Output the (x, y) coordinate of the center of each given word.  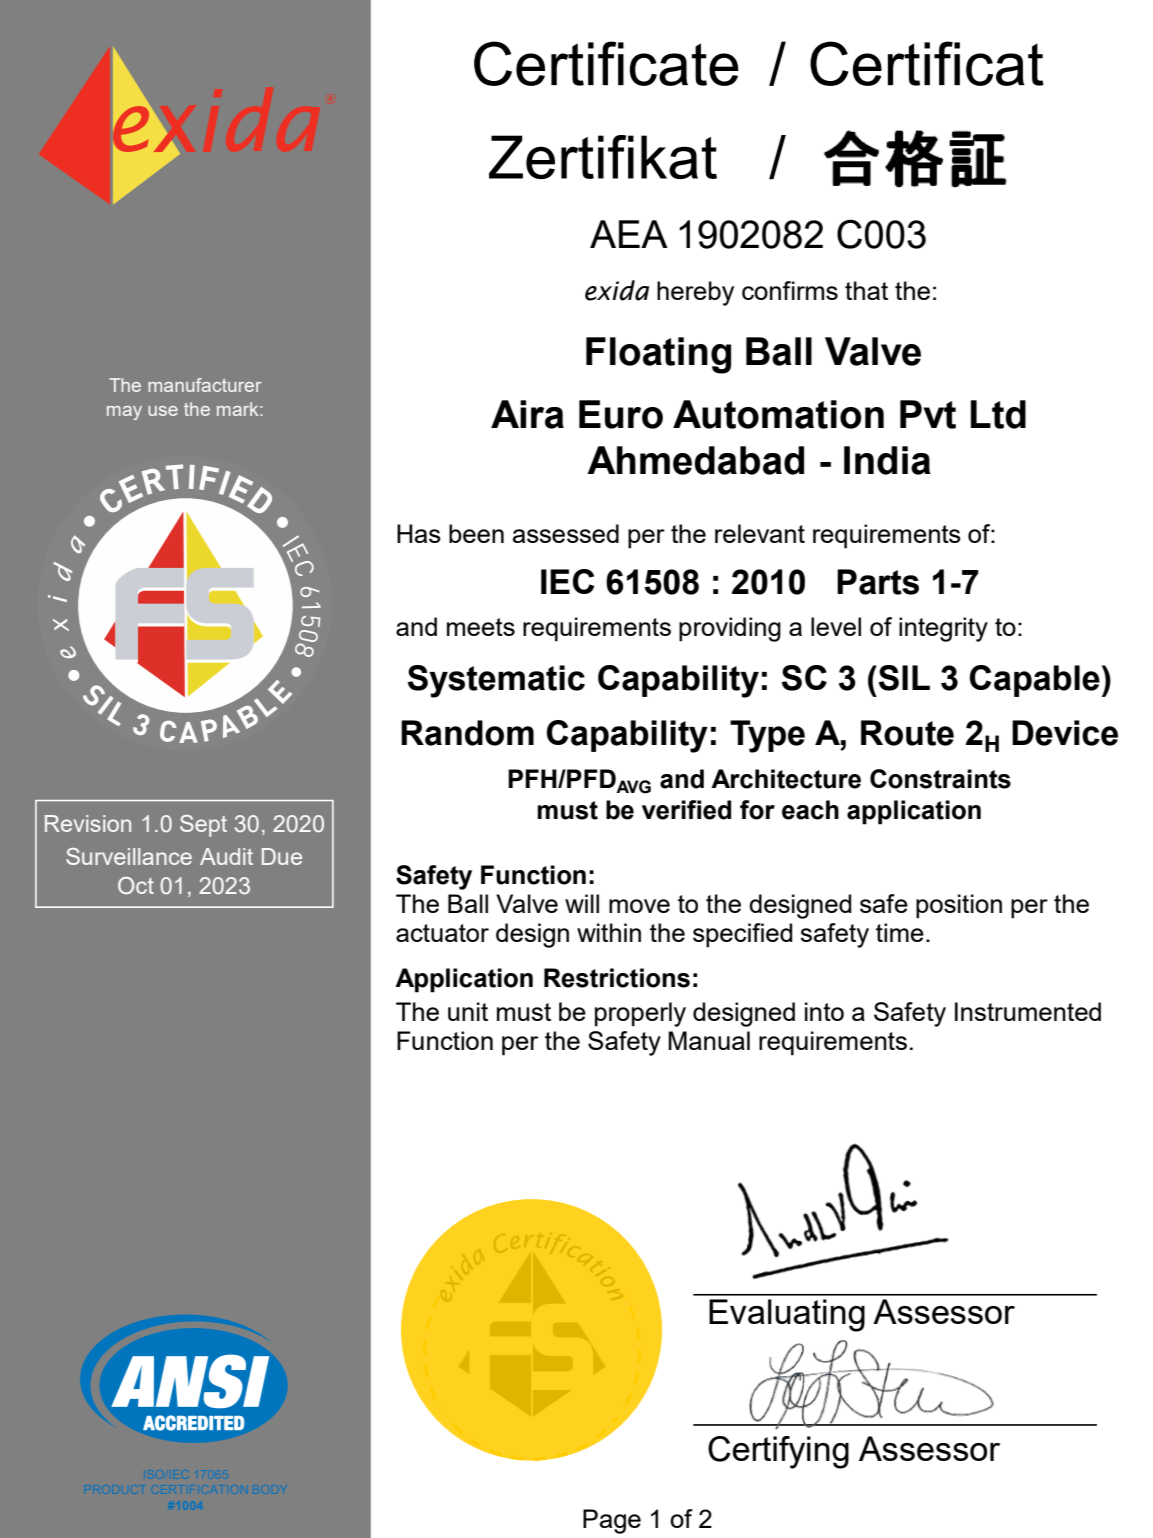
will (582, 903)
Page (612, 1521)
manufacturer (205, 385)
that (866, 290)
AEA (629, 234)
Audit (226, 856)
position (959, 906)
